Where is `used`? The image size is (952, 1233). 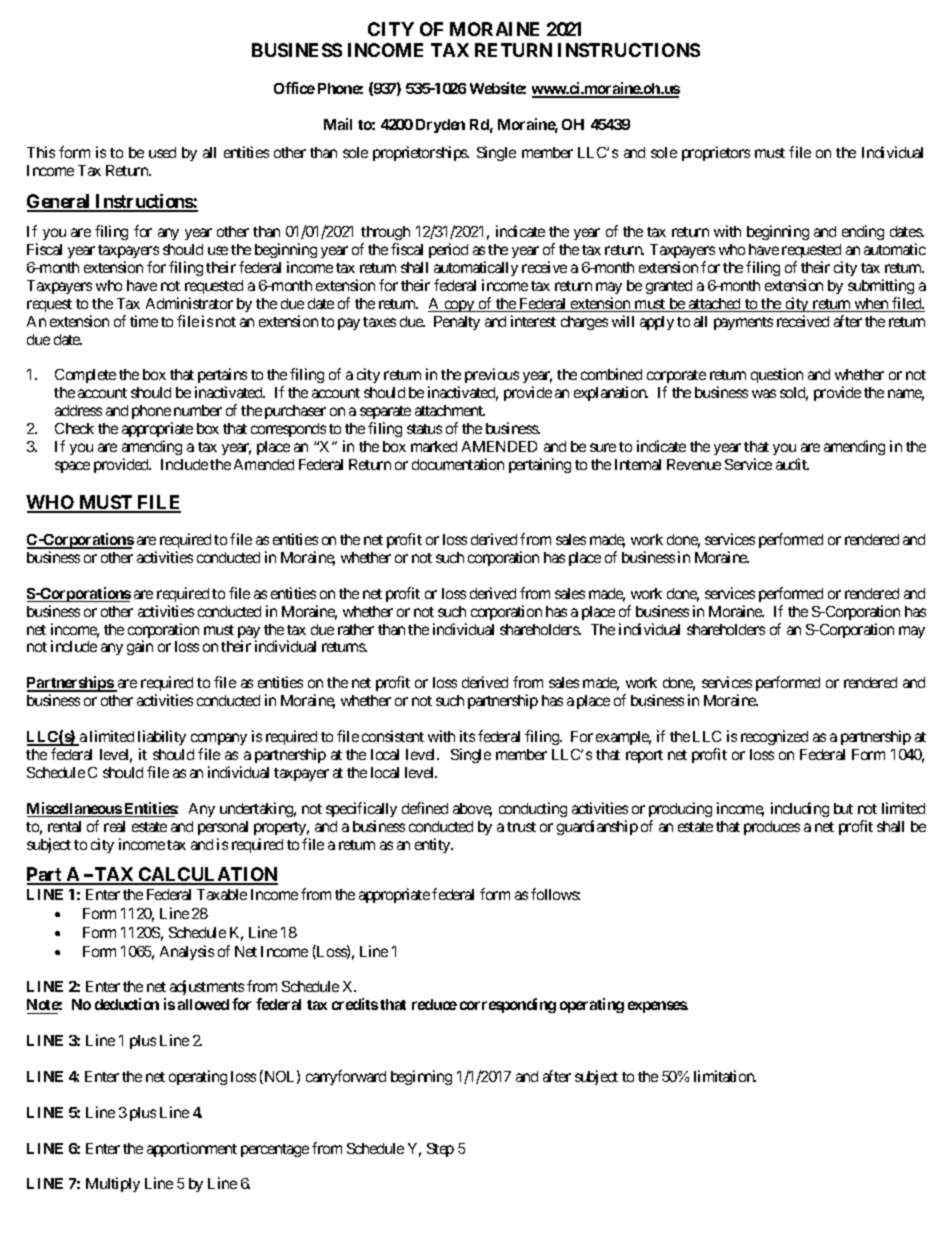
used is located at coordinates (162, 152).
